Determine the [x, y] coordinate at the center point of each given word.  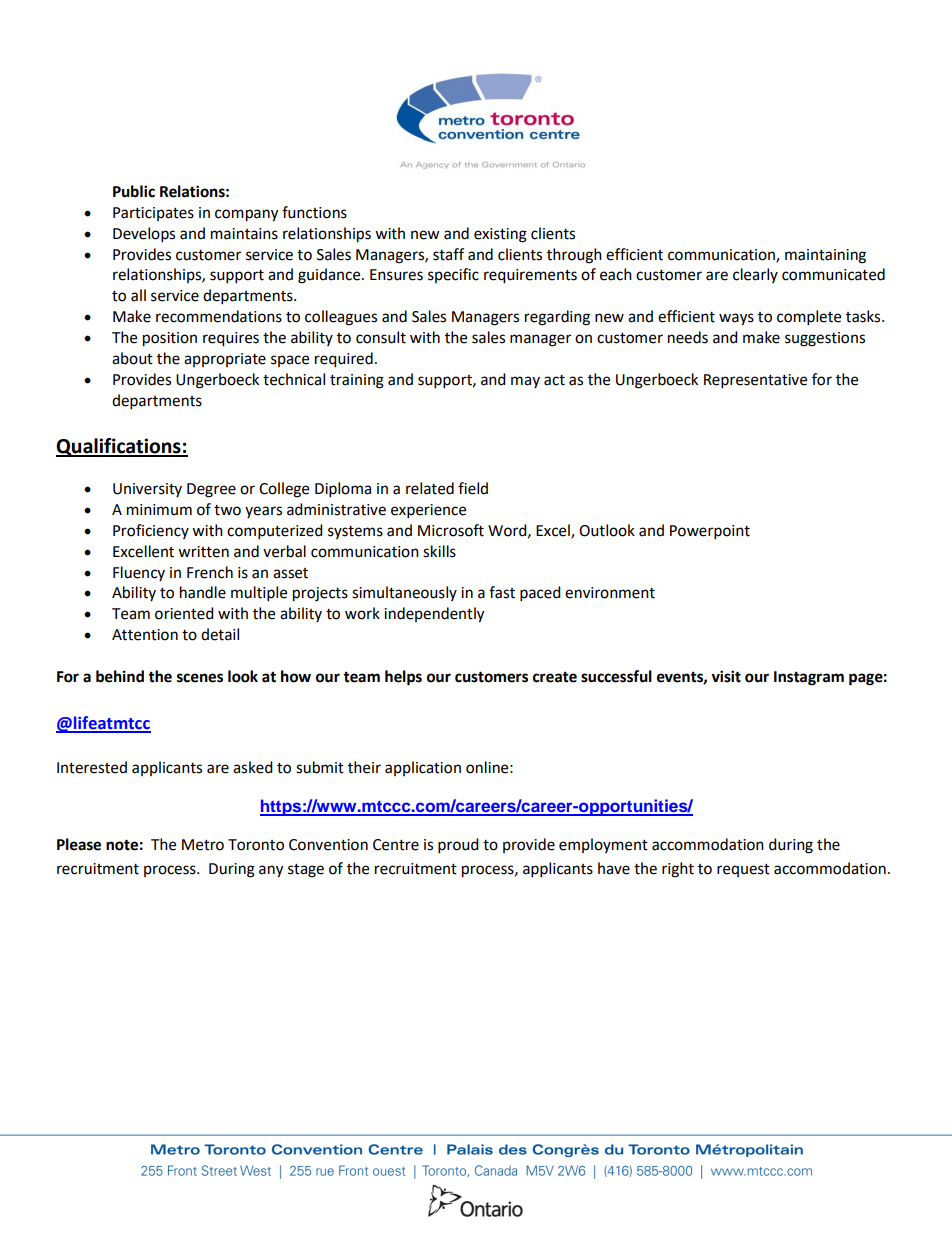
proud [458, 846]
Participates [153, 214]
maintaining [825, 256]
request [743, 870]
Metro [203, 845]
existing [500, 235]
